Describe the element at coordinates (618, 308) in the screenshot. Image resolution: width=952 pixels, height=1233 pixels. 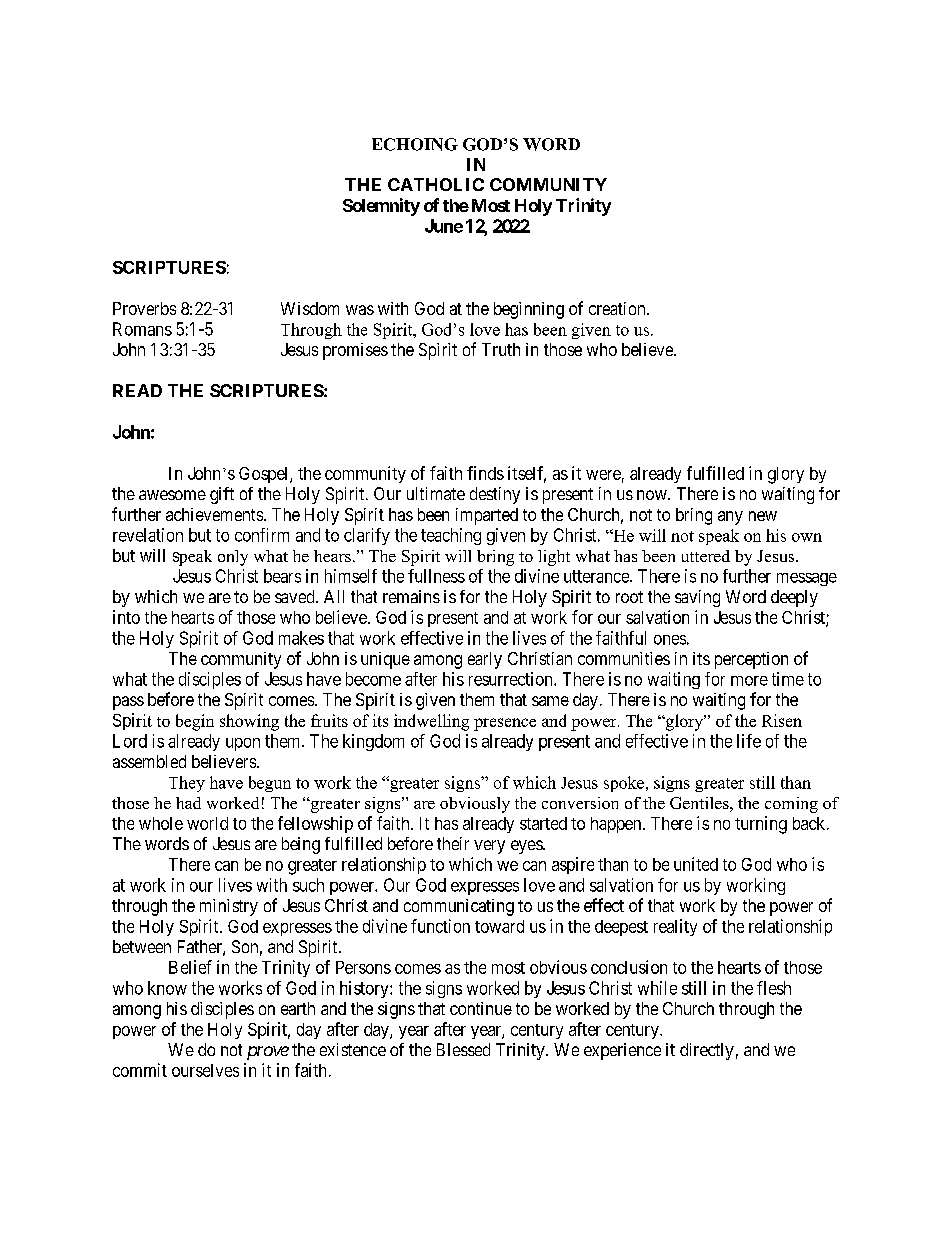
I see `creation` at that location.
